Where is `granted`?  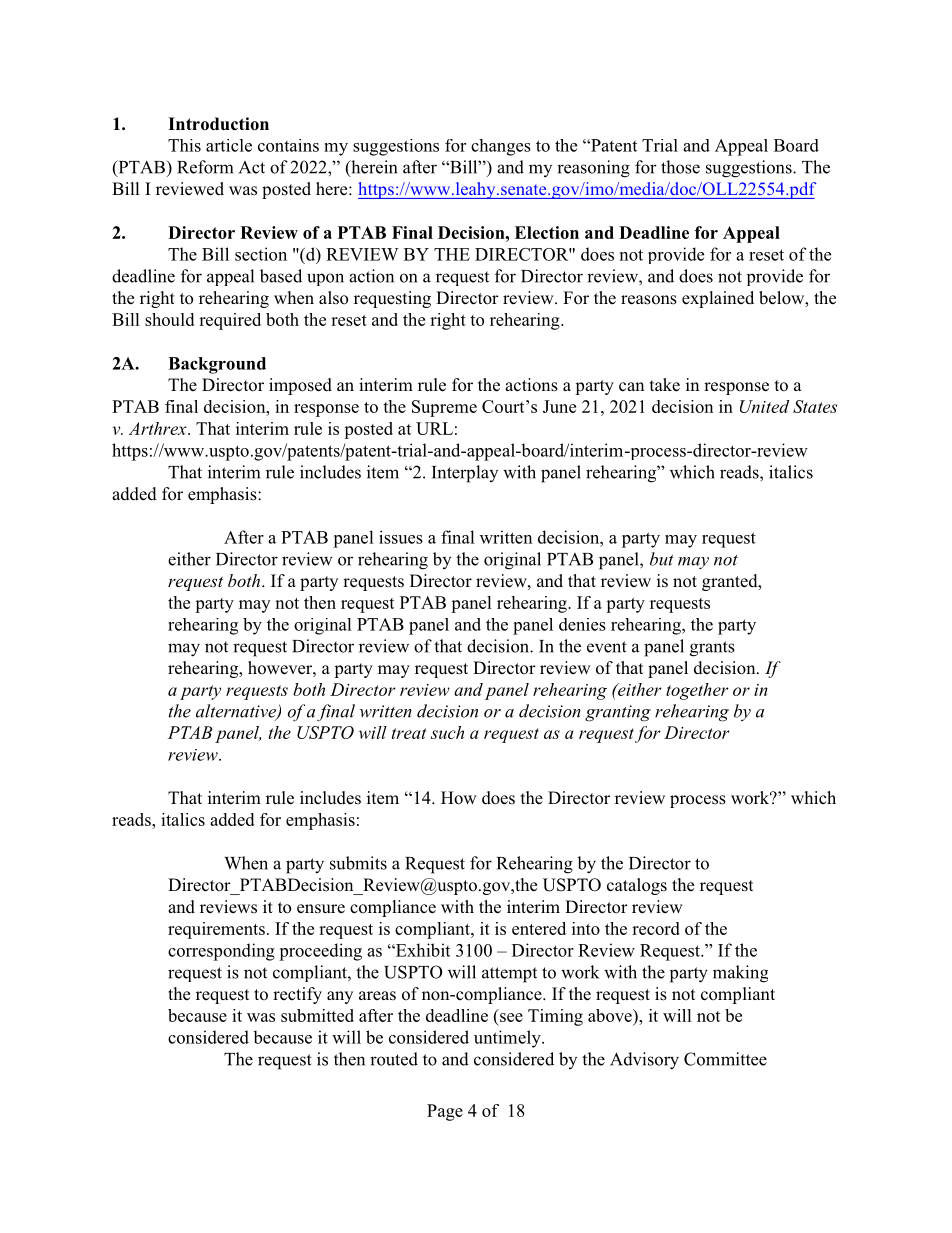 granted is located at coordinates (731, 582).
